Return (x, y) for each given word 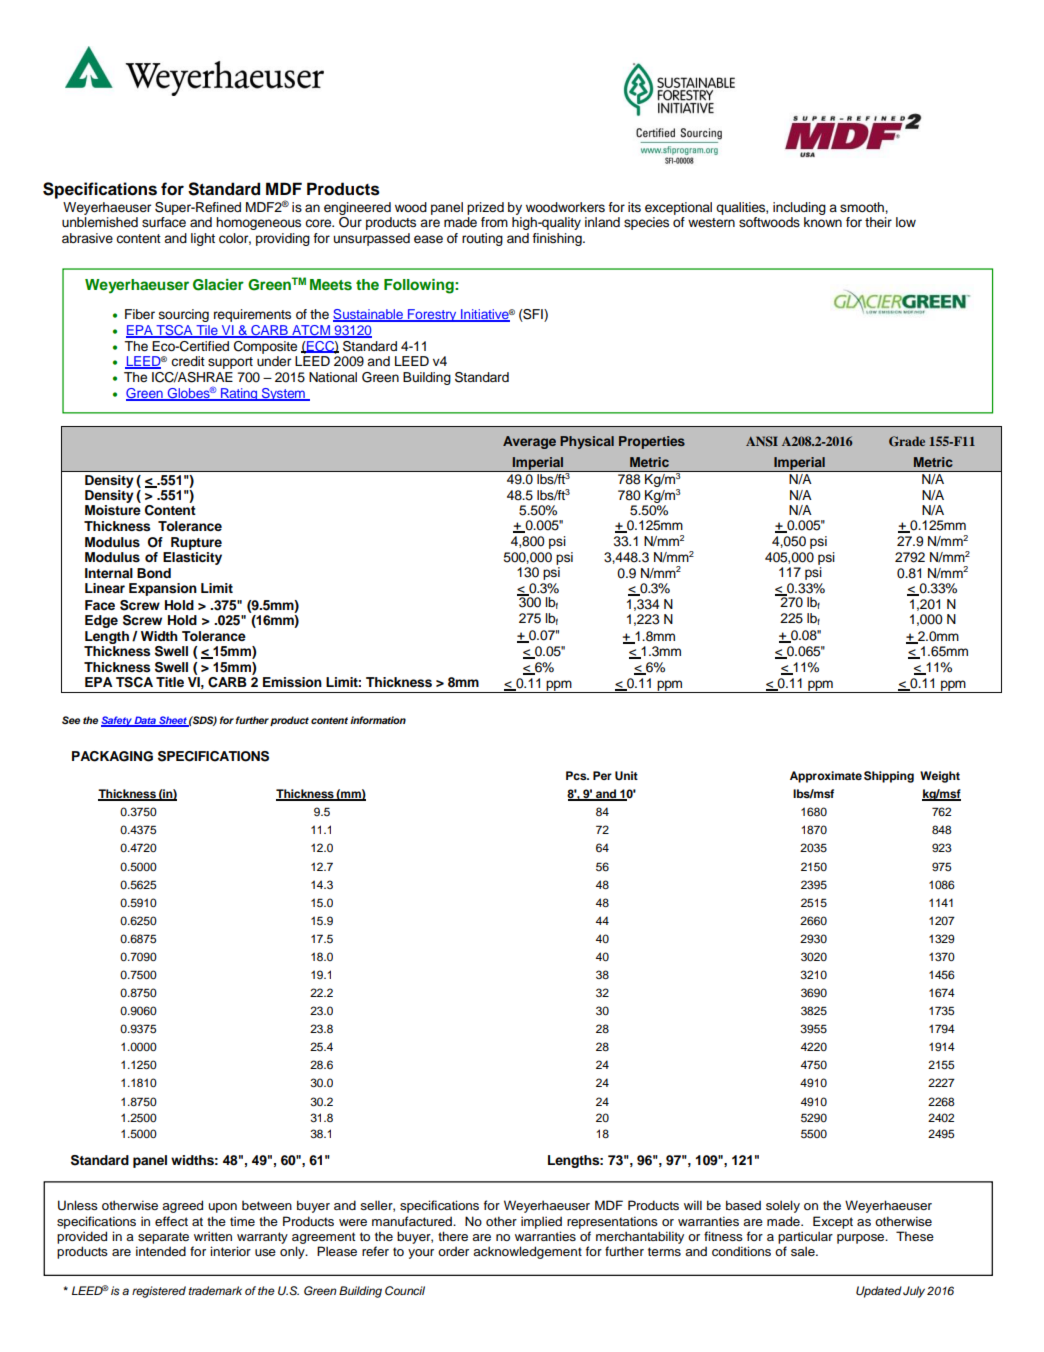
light (203, 239)
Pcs (577, 775)
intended (161, 1251)
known (823, 222)
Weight (940, 777)
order (453, 1251)
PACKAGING (112, 756)
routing (482, 239)
